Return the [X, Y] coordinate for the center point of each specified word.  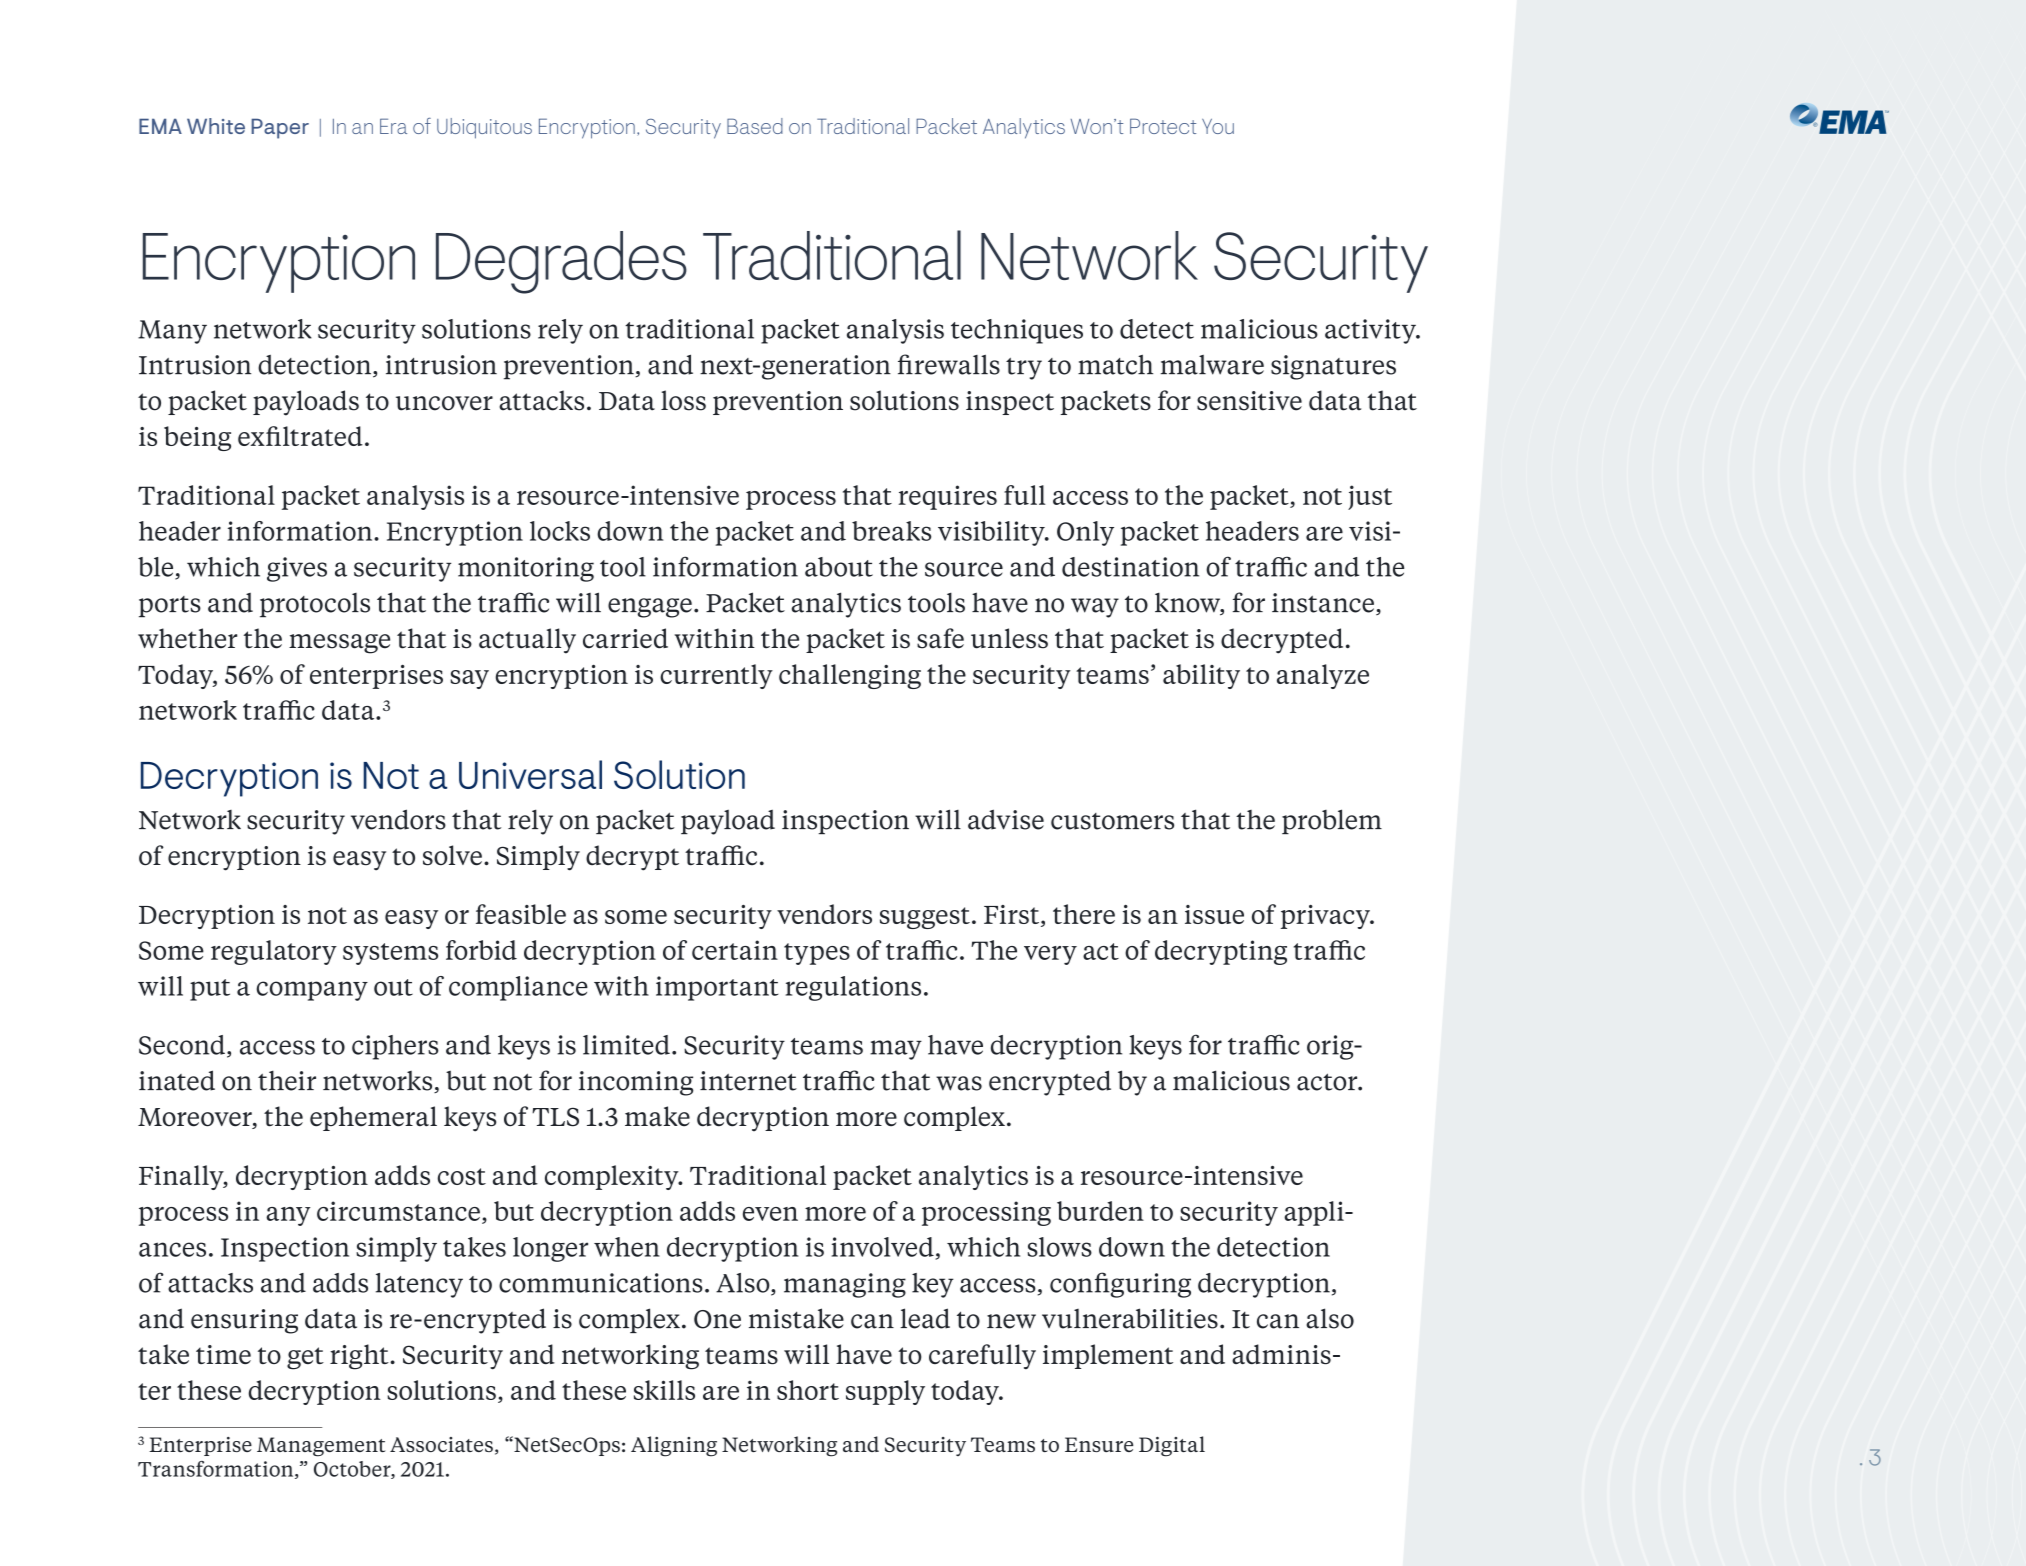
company [312, 991]
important [717, 988]
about [839, 567]
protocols [315, 605]
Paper [280, 128]
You [1218, 126]
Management [321, 1447]
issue [1214, 914]
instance [1323, 603]
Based [755, 126]
